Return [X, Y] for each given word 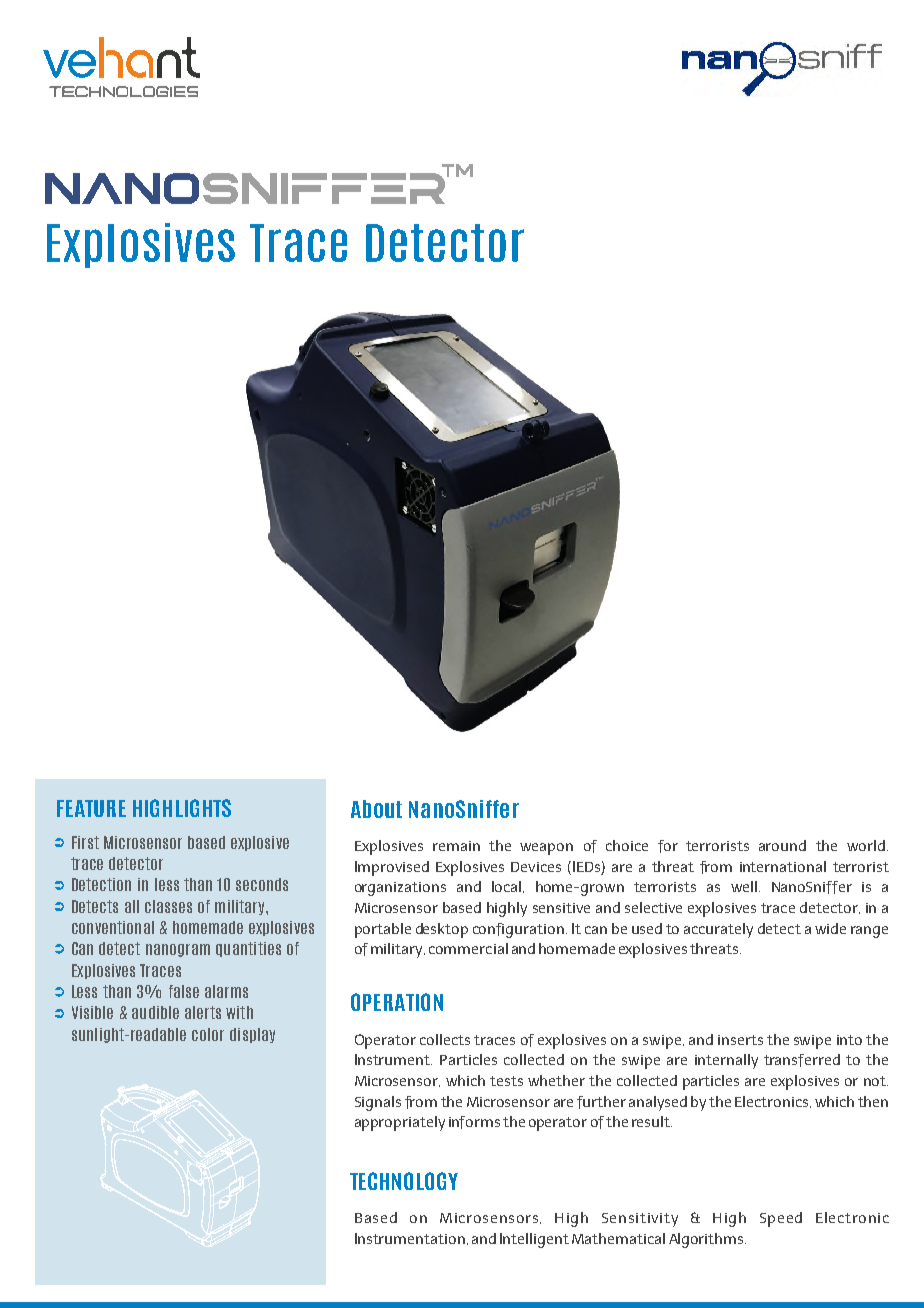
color [208, 1034]
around [782, 845]
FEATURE [91, 808]
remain [456, 846]
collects [445, 1039]
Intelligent [534, 1240]
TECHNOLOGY [404, 1181]
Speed [781, 1219]
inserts [740, 1040]
